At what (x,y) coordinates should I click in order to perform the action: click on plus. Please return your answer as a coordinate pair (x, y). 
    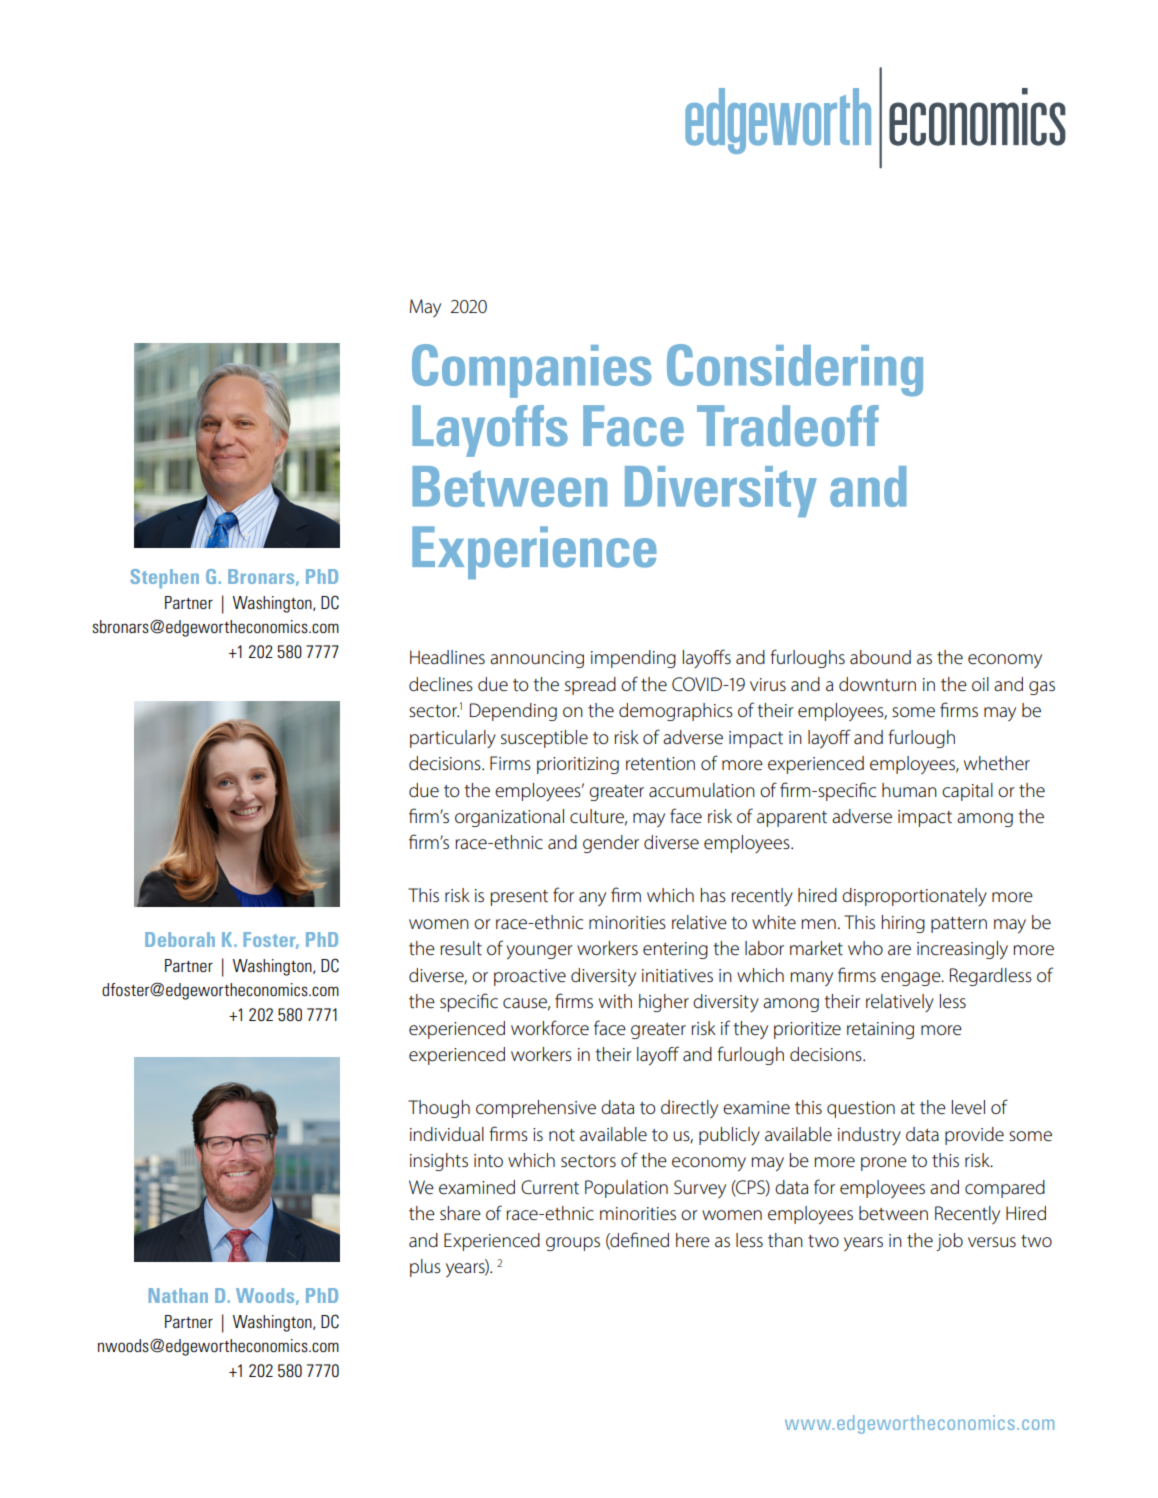
    Looking at the image, I should click on (425, 1268).
